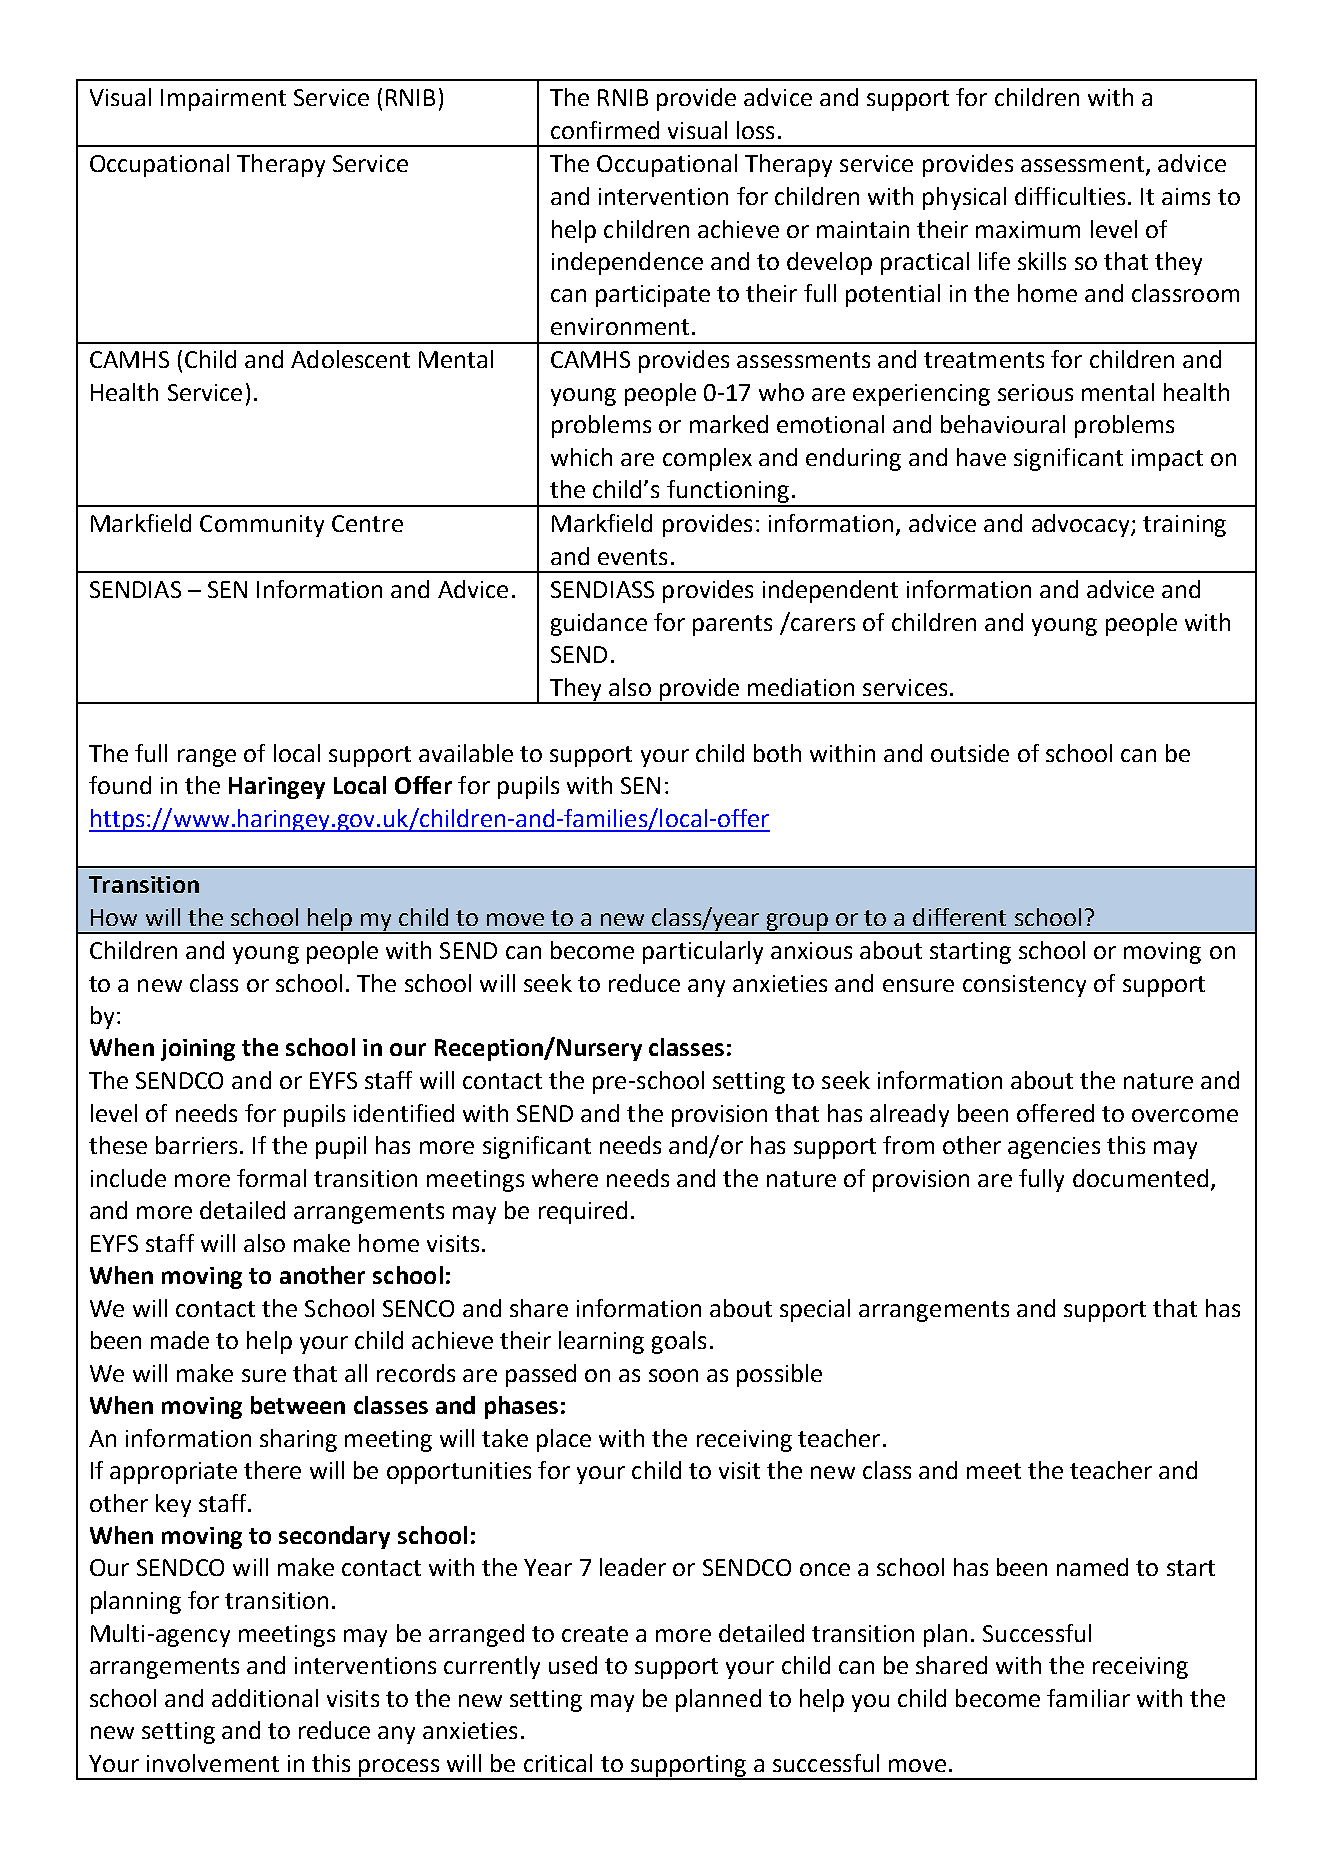 Image resolution: width=1320 pixels, height=1868 pixels. What do you see at coordinates (1003, 424) in the screenshot?
I see `behavioural` at bounding box center [1003, 424].
